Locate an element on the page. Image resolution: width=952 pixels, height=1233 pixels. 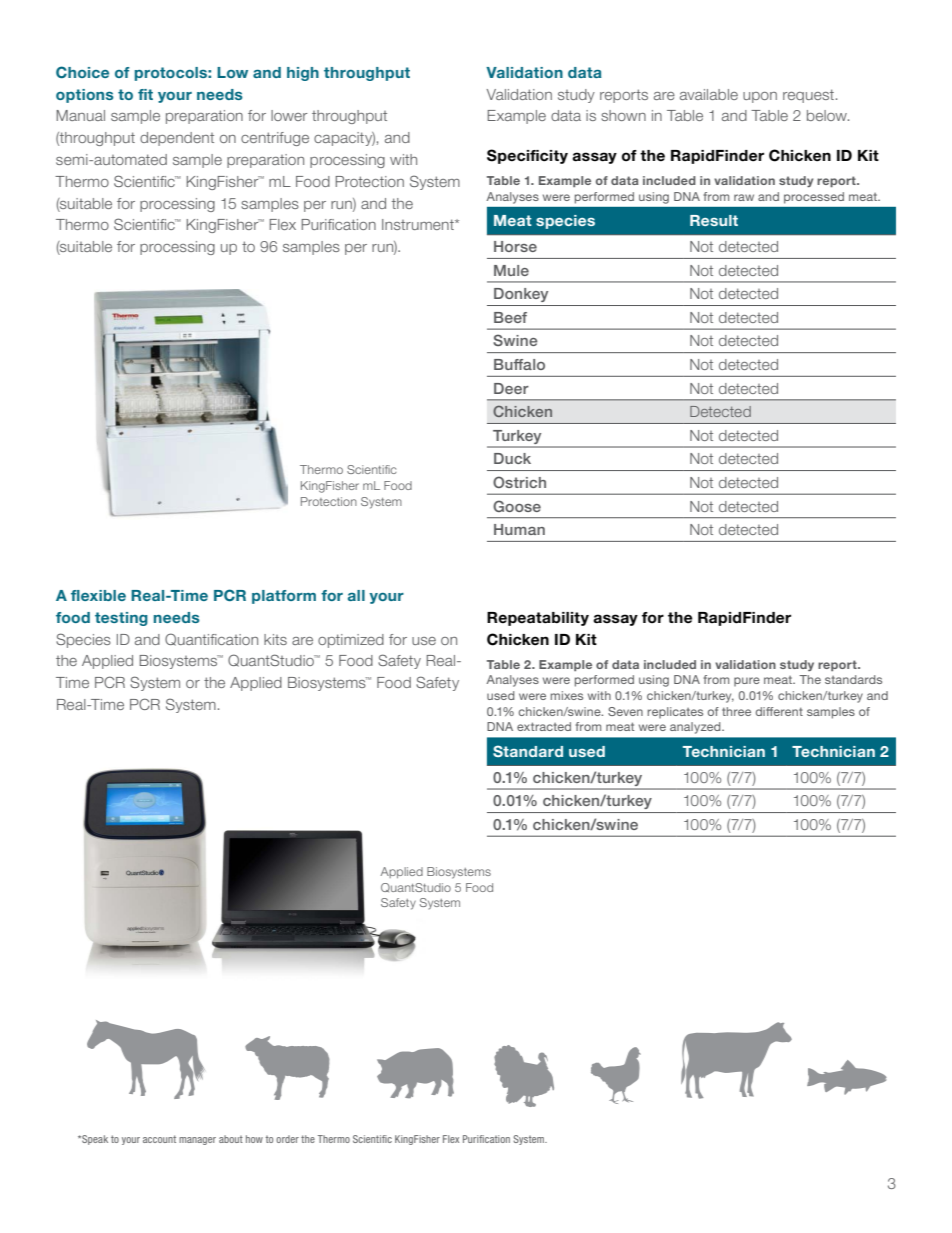
upon is located at coordinates (760, 97).
